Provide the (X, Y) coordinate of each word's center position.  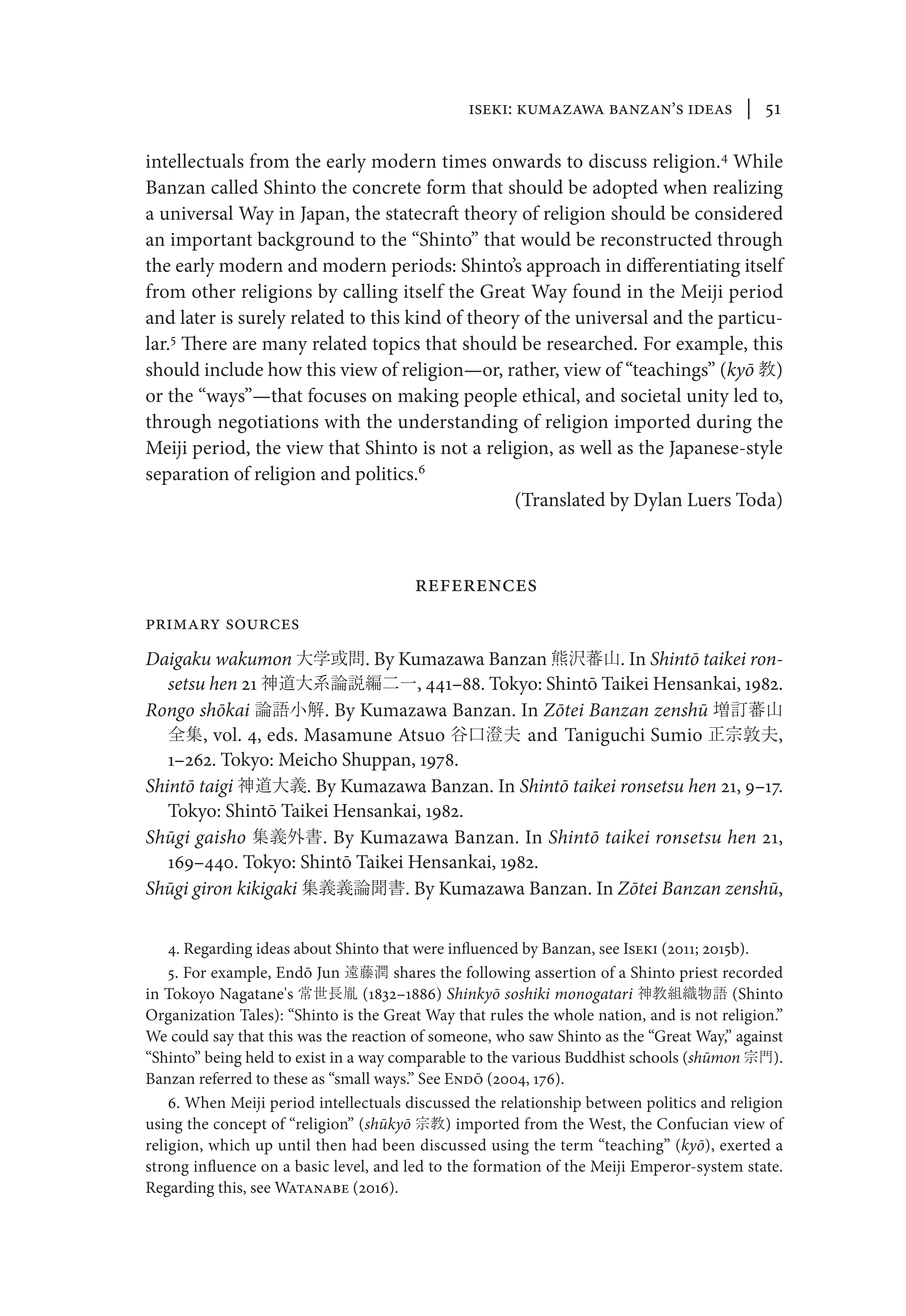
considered (739, 212)
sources (262, 624)
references (476, 585)
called (234, 186)
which (229, 1144)
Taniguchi (605, 736)
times (464, 161)
